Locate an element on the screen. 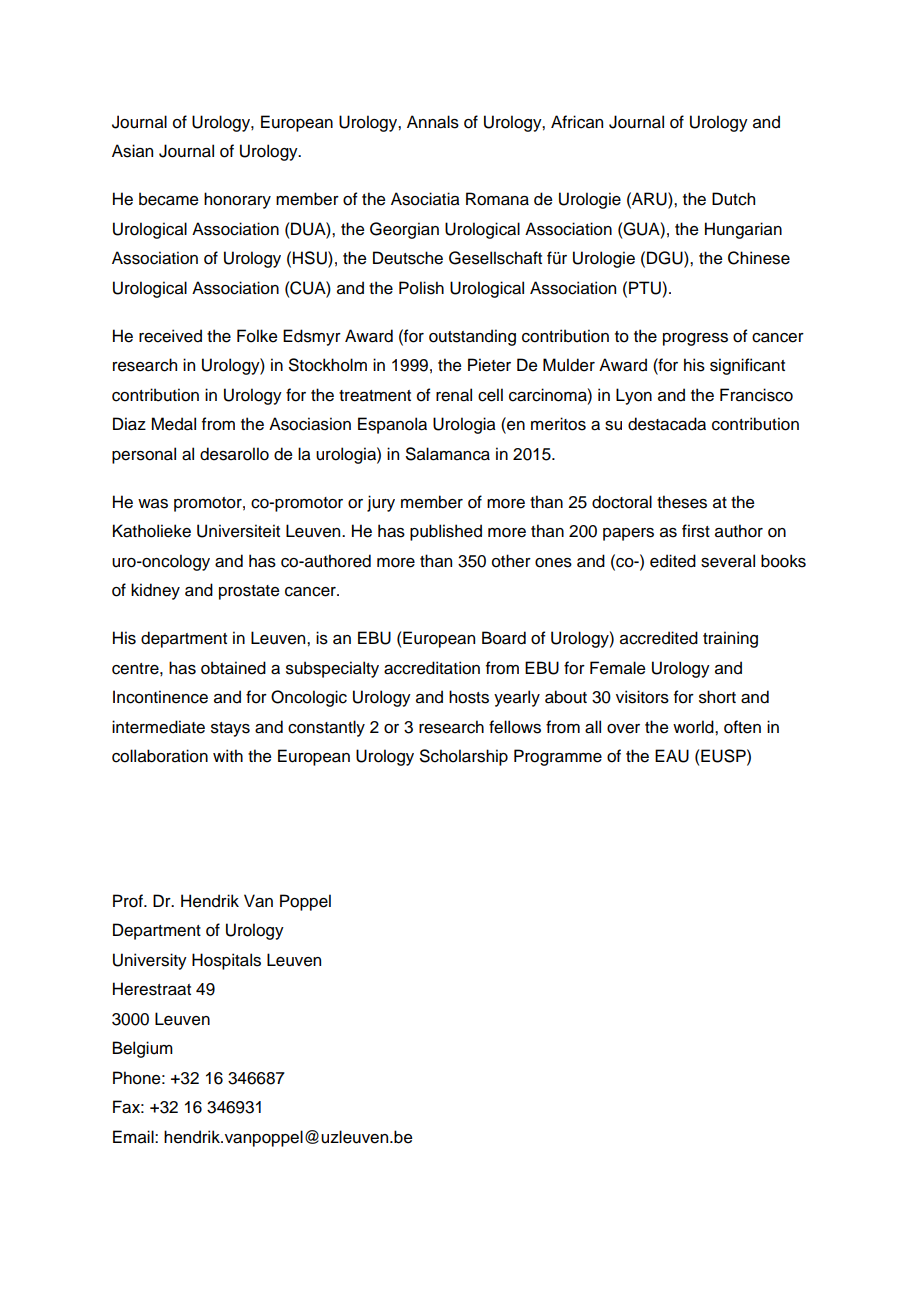 Image resolution: width=924 pixels, height=1308 pixels. Belgium is located at coordinates (143, 1049).
